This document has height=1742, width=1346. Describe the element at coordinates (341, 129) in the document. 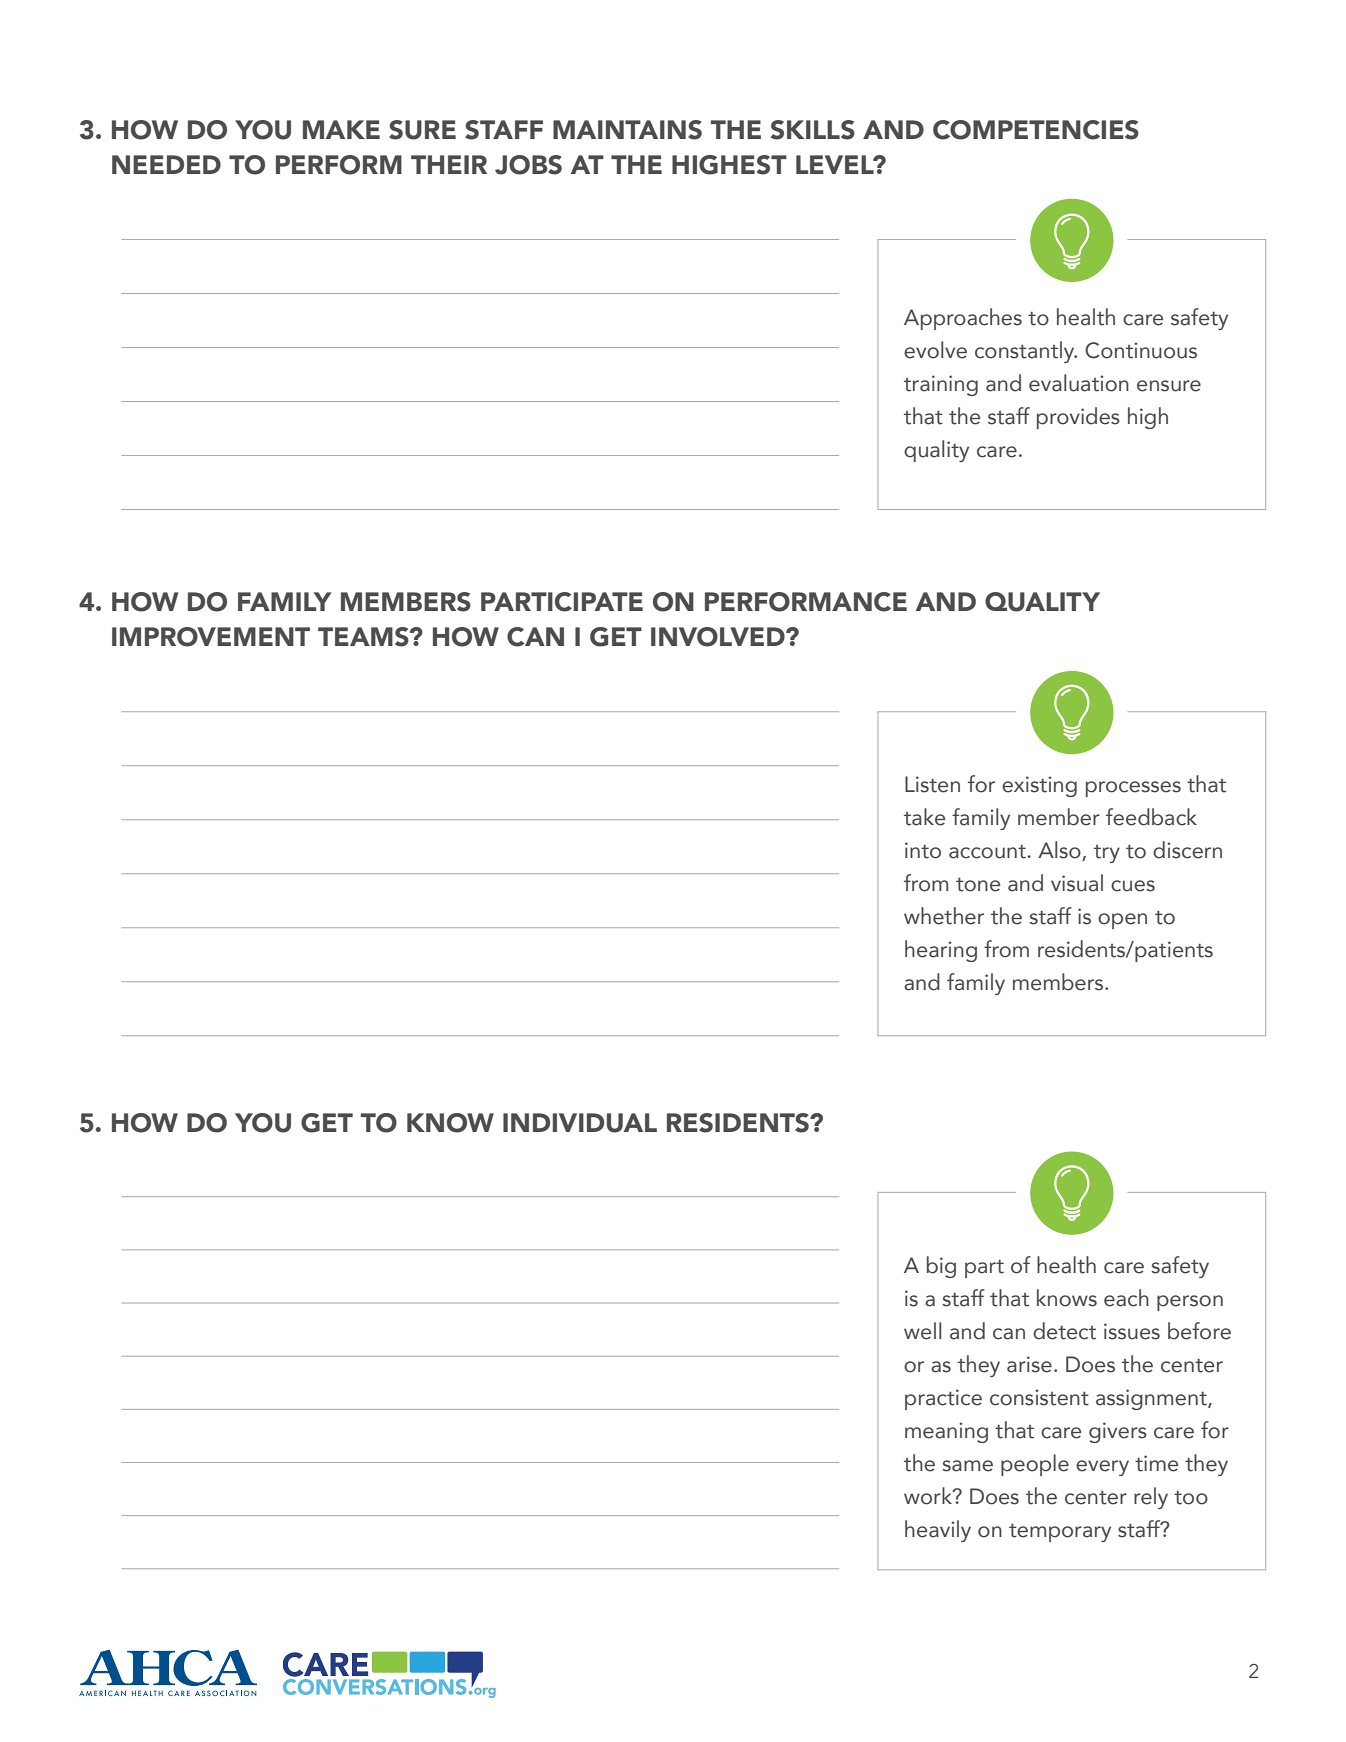

I see `make` at that location.
